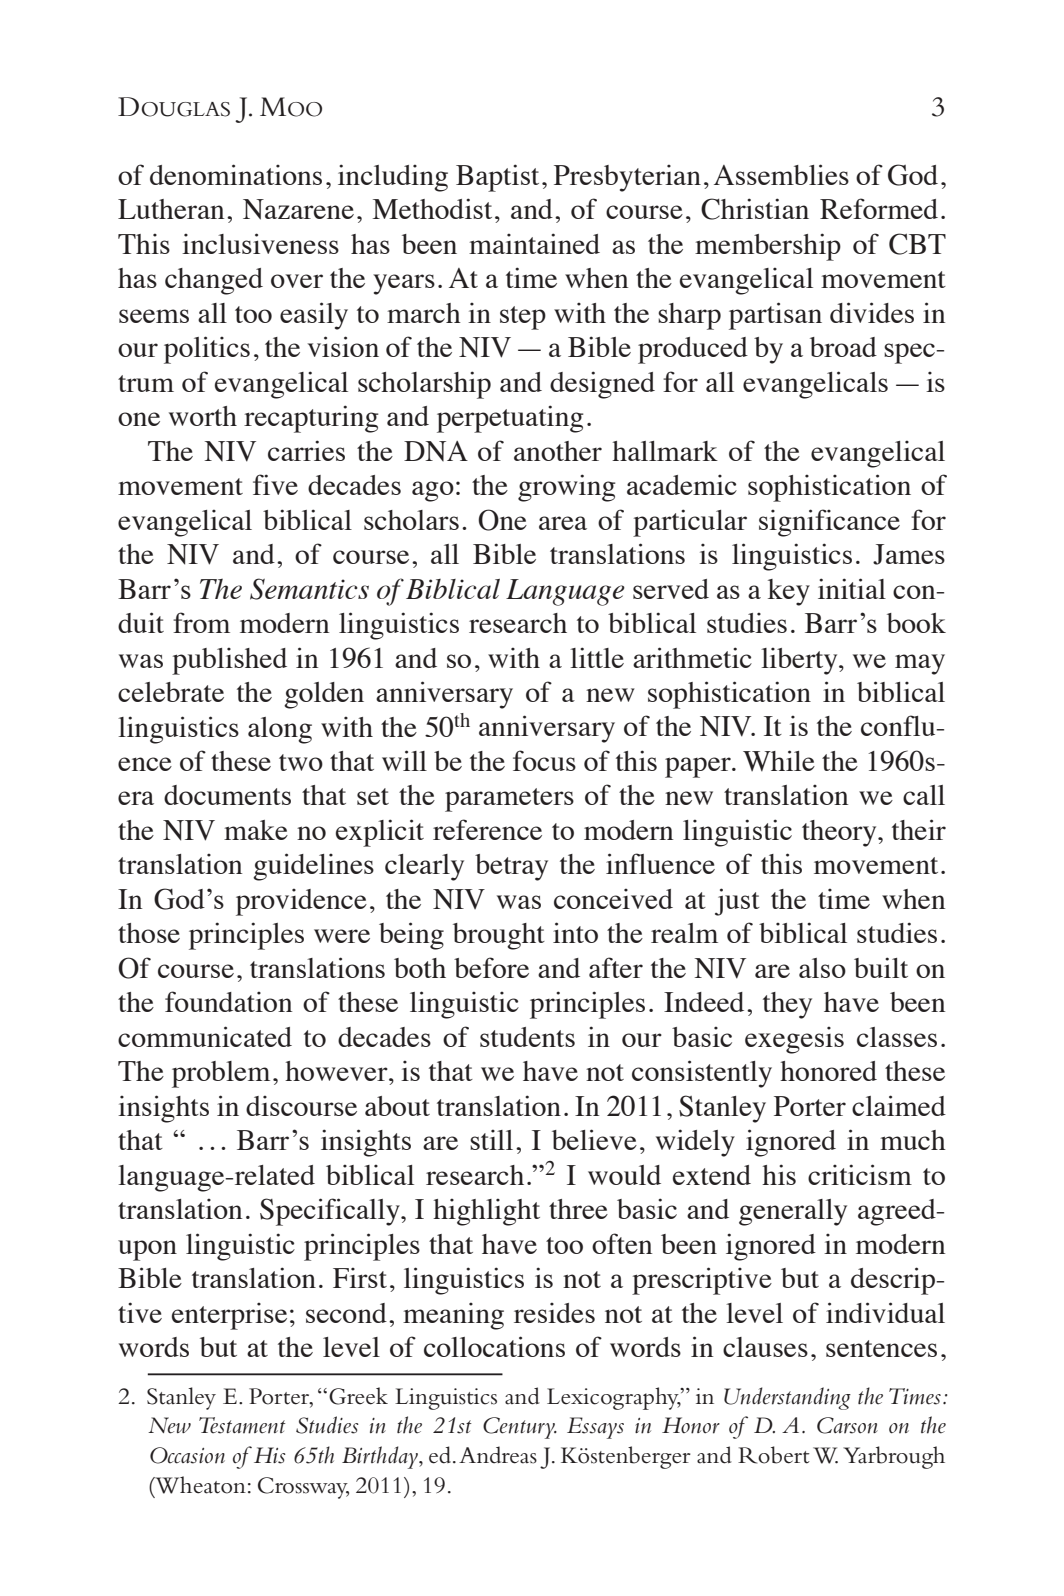 The height and width of the page is (1596, 1064). Describe the element at coordinates (221, 1074) in the page. I see `problem` at that location.
